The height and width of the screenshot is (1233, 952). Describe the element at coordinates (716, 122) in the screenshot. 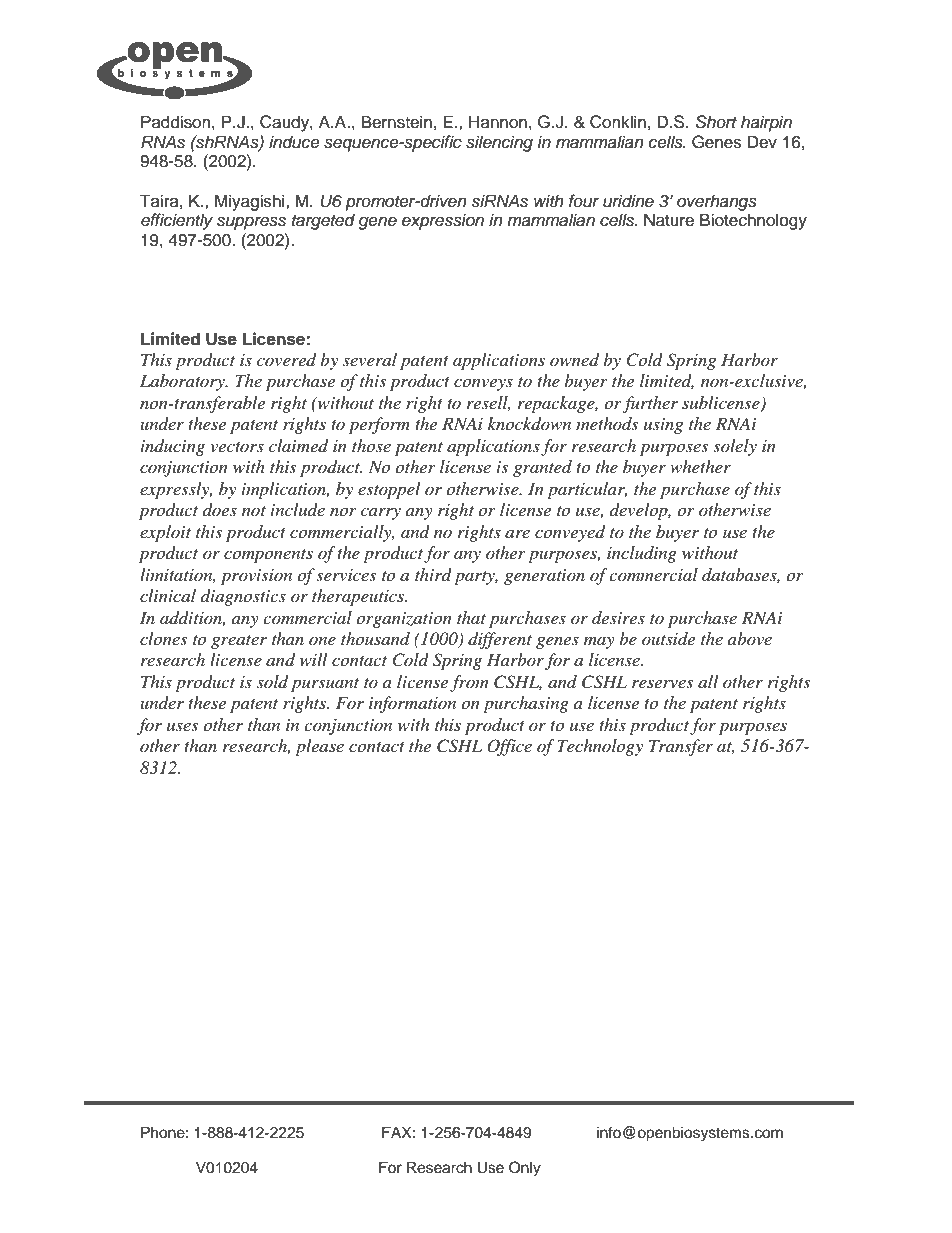

I see `Short` at that location.
